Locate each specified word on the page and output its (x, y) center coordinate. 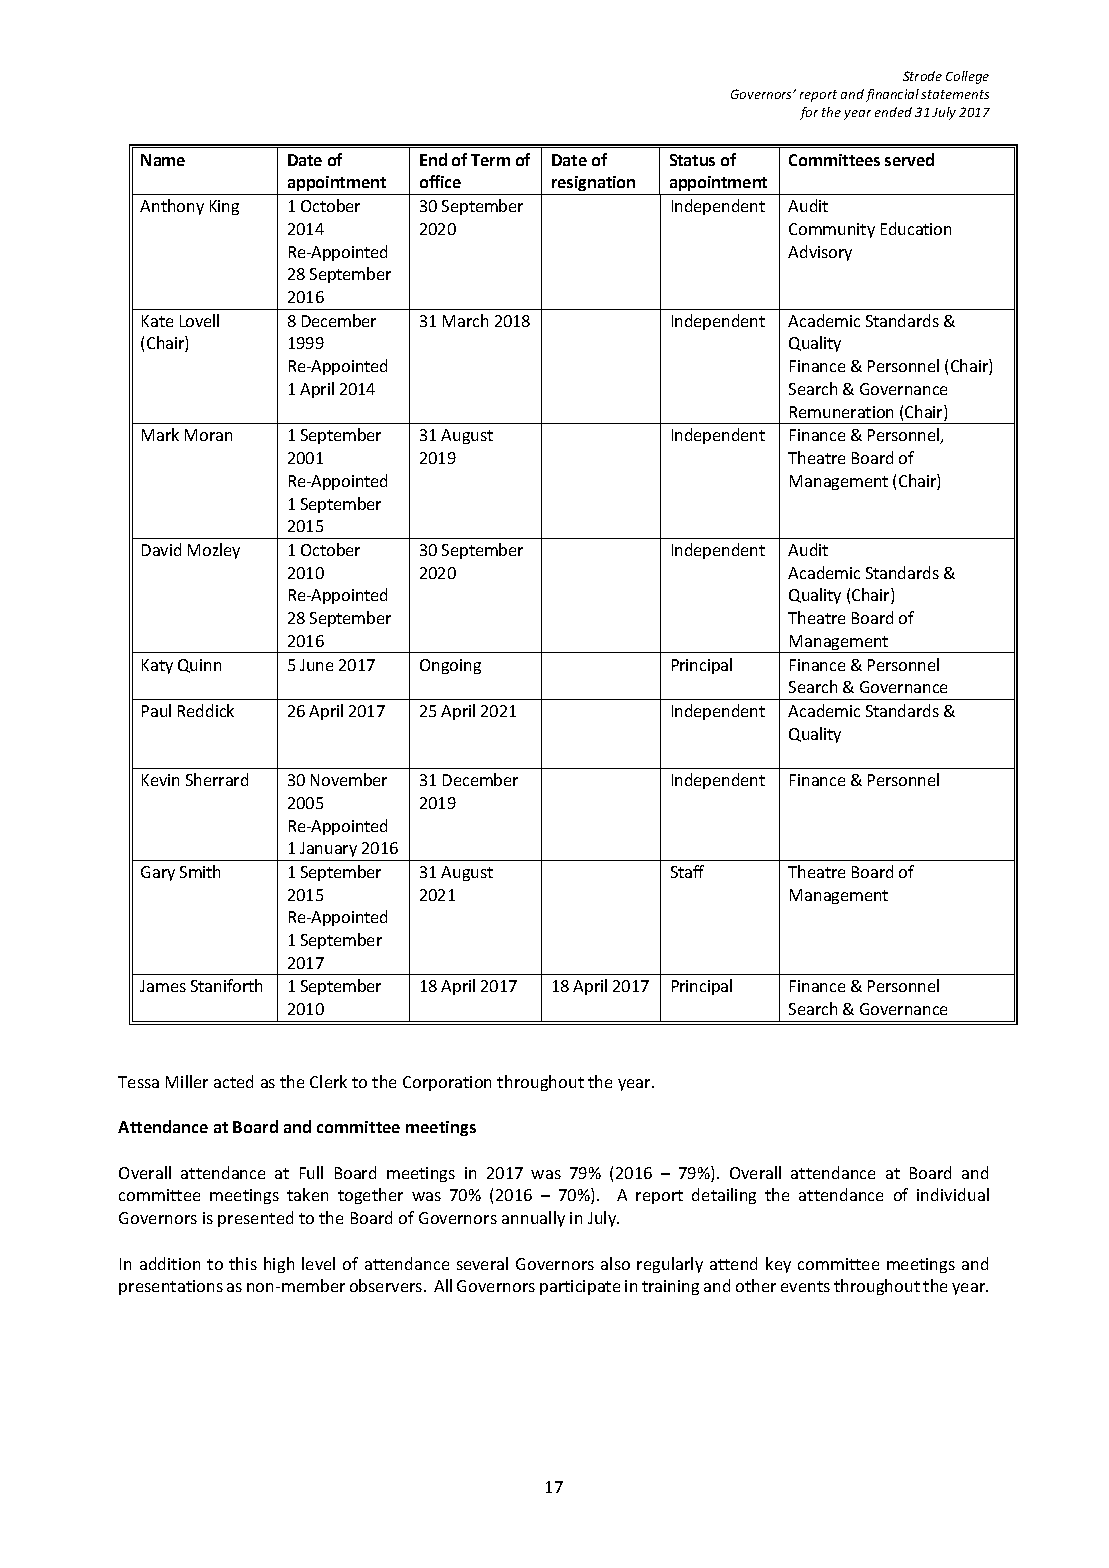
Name (163, 160)
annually (533, 1219)
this (243, 1263)
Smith (200, 871)
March (465, 320)
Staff (687, 871)
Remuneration (841, 412)
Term (490, 160)
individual (953, 1194)
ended (893, 112)
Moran (208, 435)
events (805, 1286)
